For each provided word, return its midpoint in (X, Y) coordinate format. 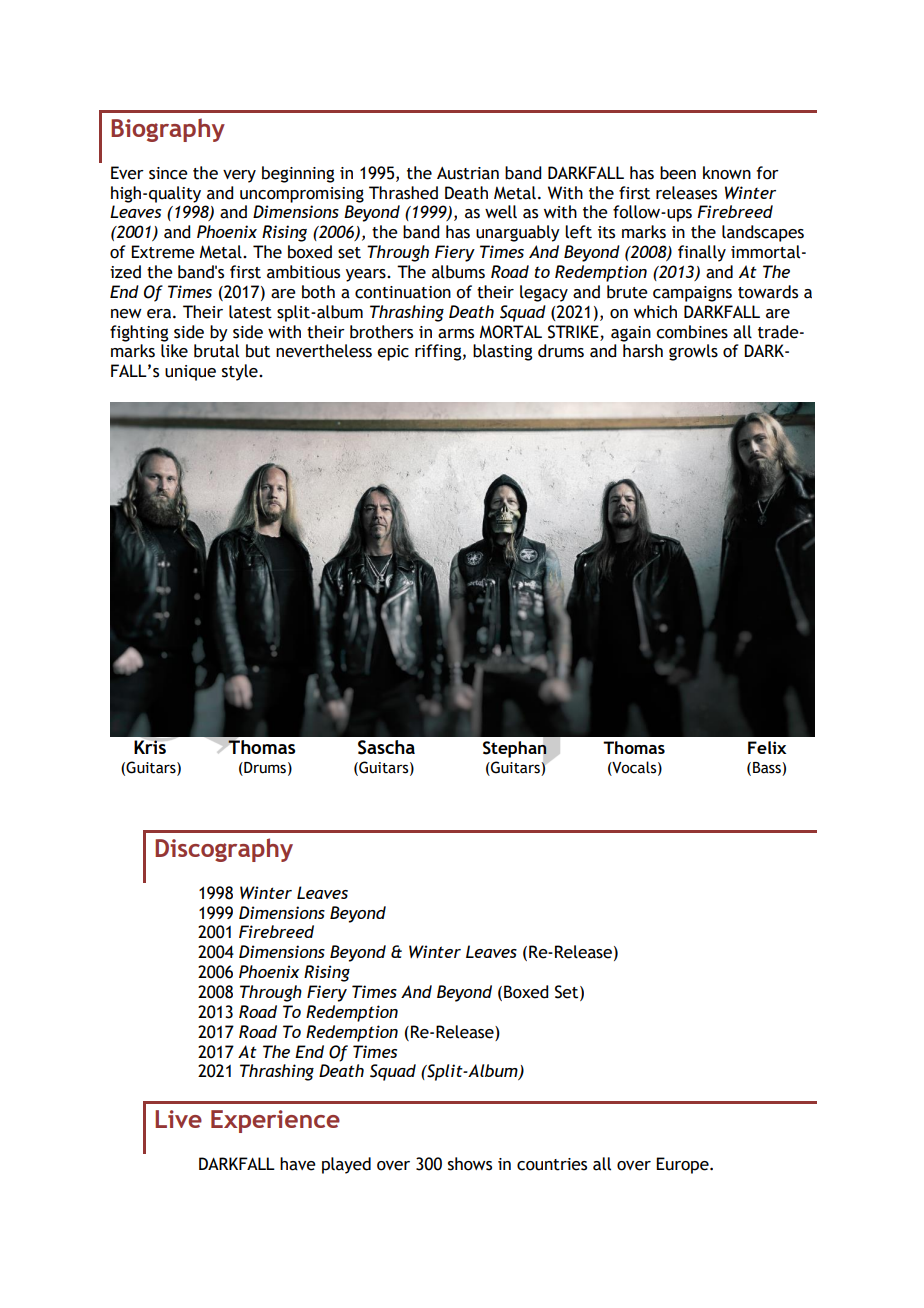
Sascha (386, 747)
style (241, 372)
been (678, 173)
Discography (224, 850)
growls (693, 352)
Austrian (468, 173)
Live (178, 1119)
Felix (767, 747)
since (168, 173)
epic (393, 353)
